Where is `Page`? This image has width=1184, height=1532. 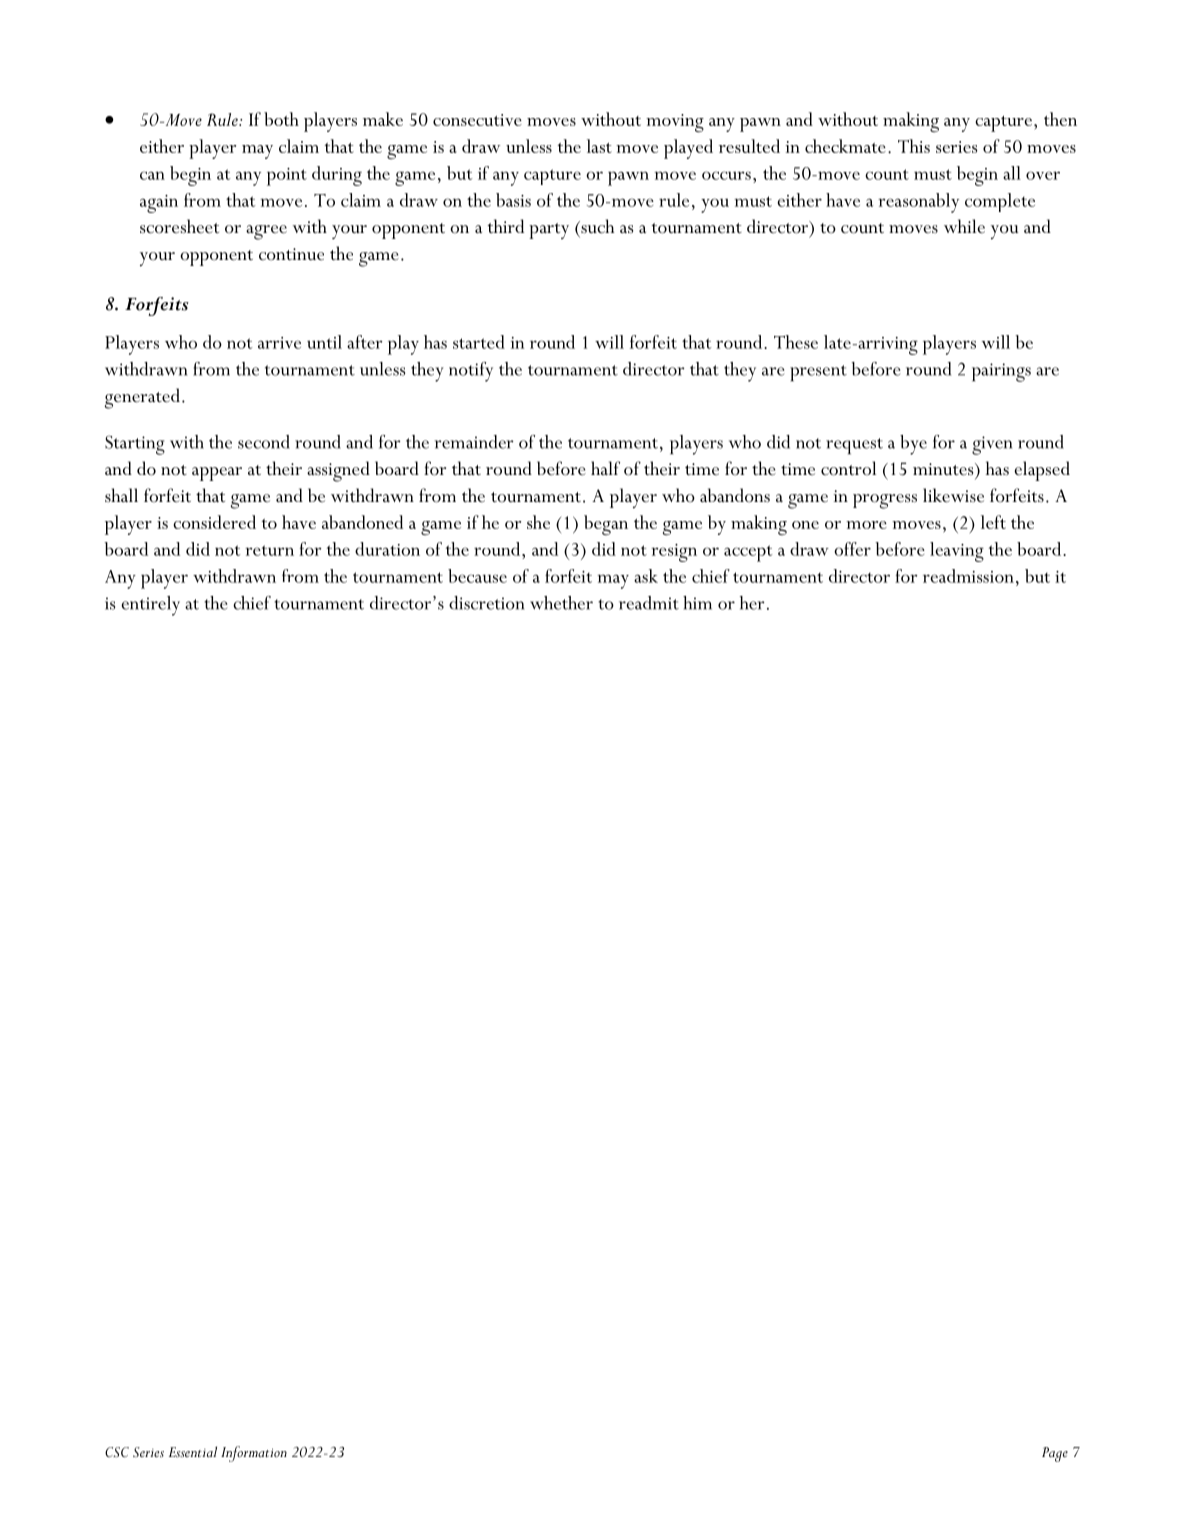 Page is located at coordinates (1055, 1454).
